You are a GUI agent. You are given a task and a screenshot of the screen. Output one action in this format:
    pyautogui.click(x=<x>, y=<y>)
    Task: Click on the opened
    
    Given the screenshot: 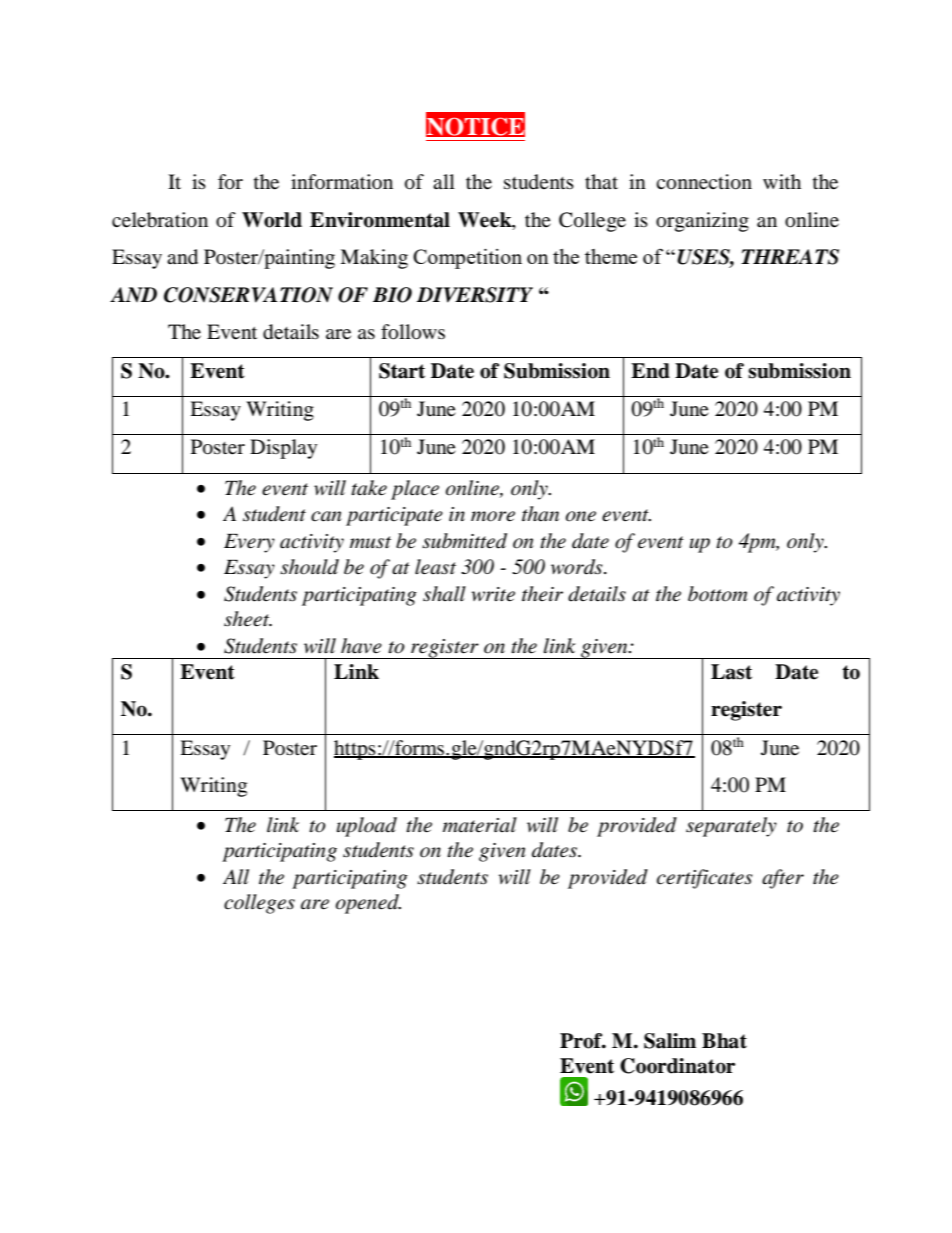 What is the action you would take?
    pyautogui.click(x=368, y=904)
